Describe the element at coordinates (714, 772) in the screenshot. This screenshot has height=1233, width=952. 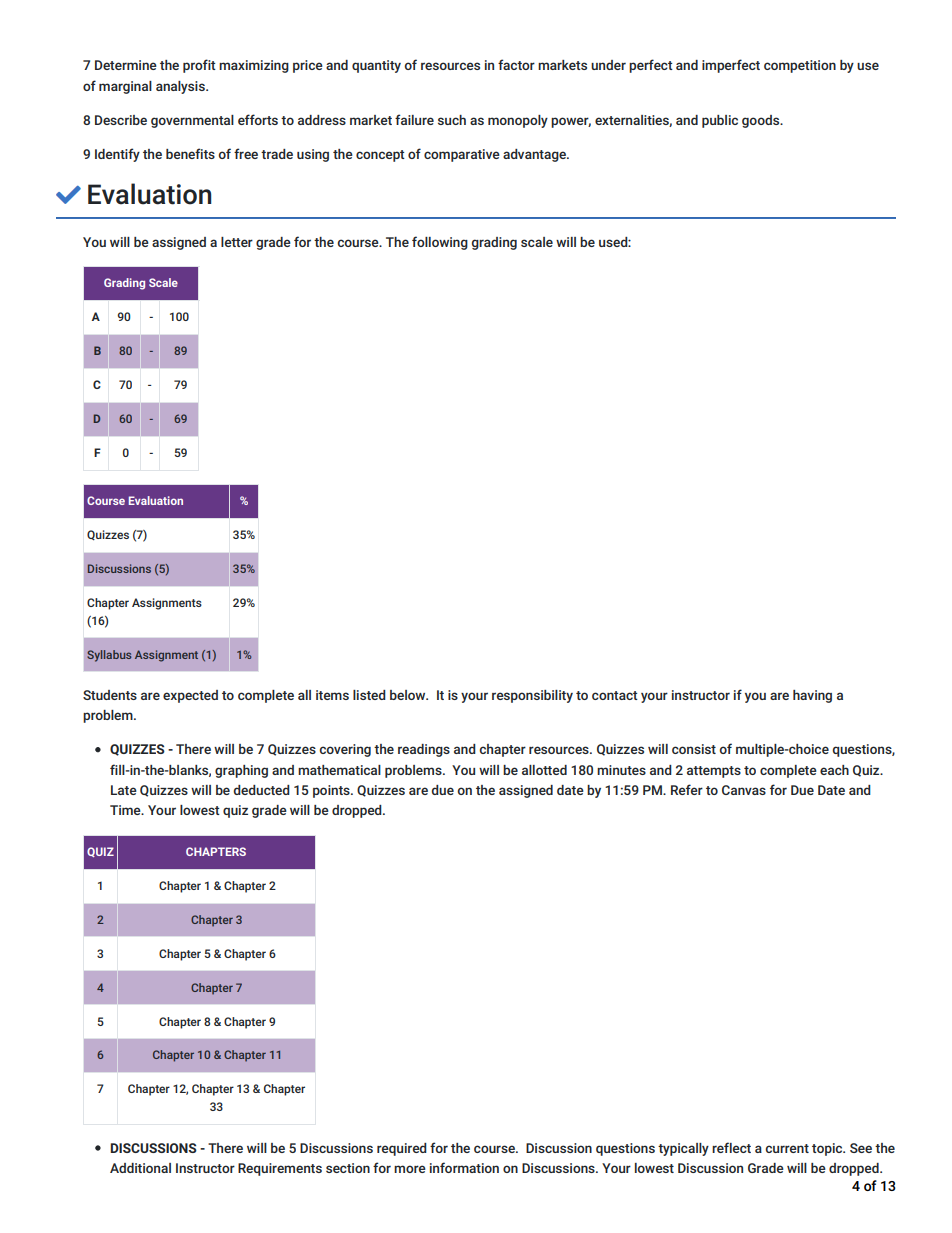
I see `attempts` at that location.
